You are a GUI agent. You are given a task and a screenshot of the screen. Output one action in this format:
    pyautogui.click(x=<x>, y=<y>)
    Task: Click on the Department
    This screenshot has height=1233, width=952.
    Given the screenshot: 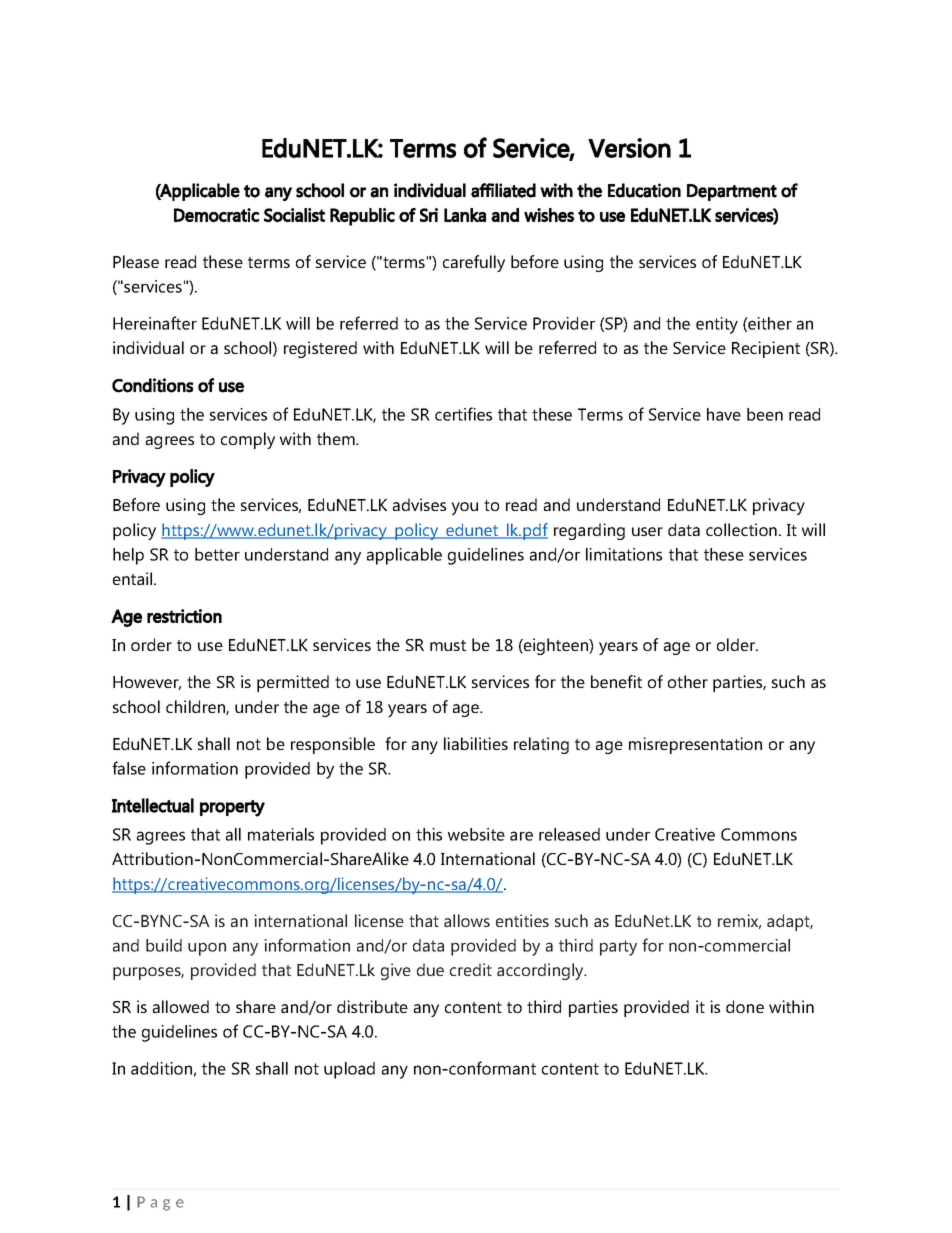 What is the action you would take?
    pyautogui.click(x=732, y=192)
